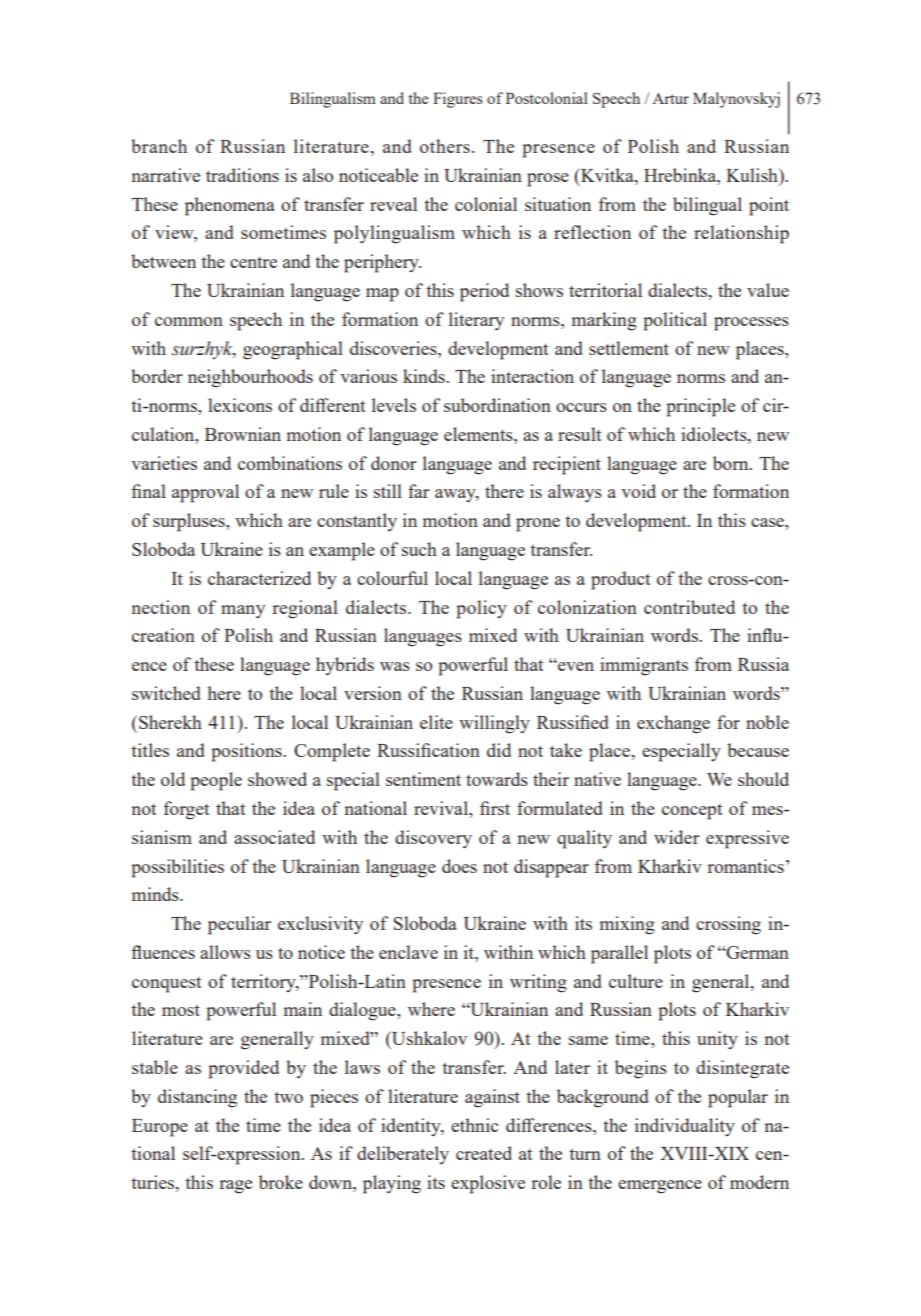 Image resolution: width=921 pixels, height=1316 pixels. I want to click on individuality, so click(685, 1127).
